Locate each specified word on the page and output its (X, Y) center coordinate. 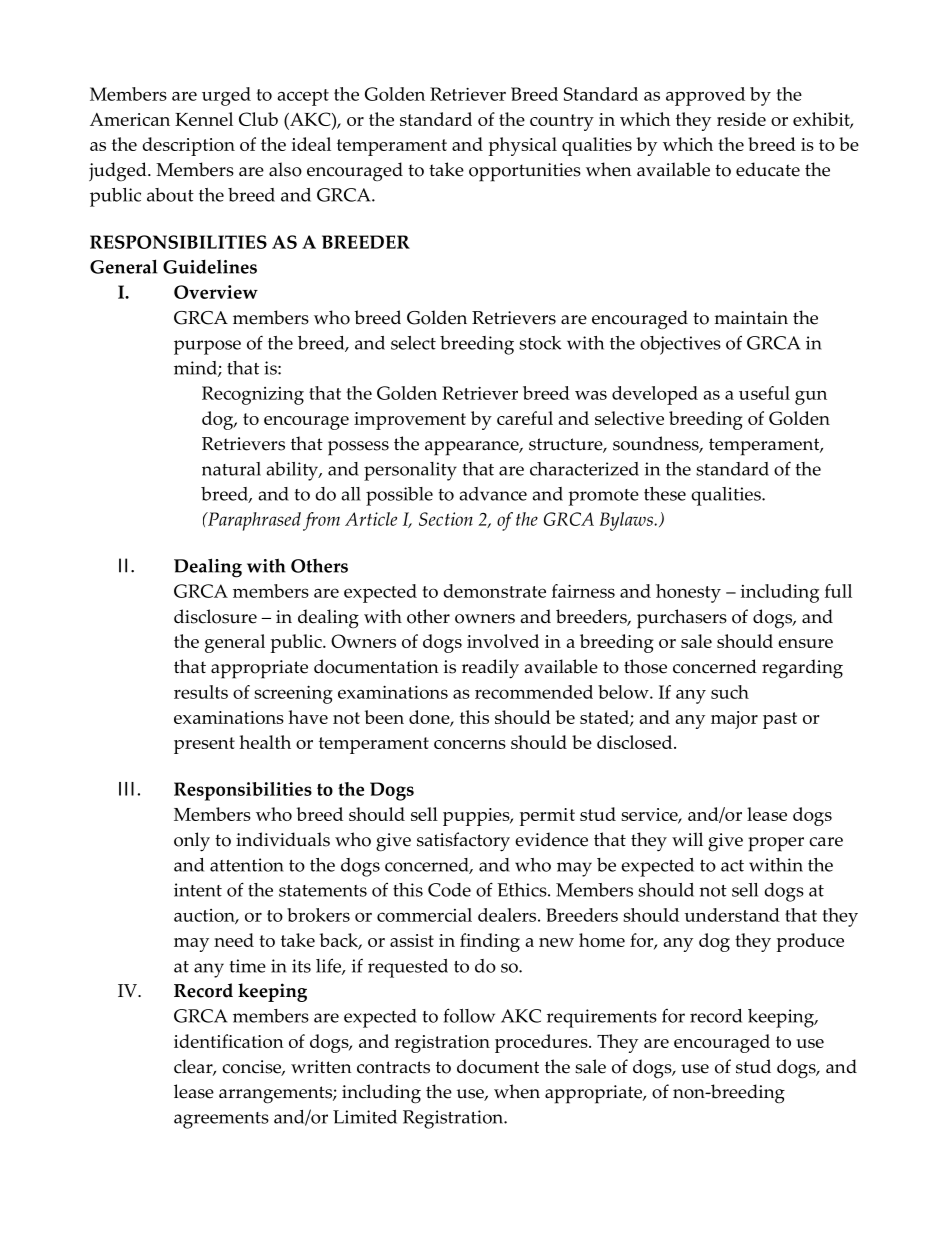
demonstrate (494, 591)
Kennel (204, 119)
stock (540, 343)
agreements (221, 1120)
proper (776, 844)
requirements (602, 1018)
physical (523, 146)
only (192, 842)
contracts (393, 1067)
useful (764, 393)
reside (741, 119)
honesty (688, 593)
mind (196, 369)
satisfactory (463, 842)
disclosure (215, 616)
